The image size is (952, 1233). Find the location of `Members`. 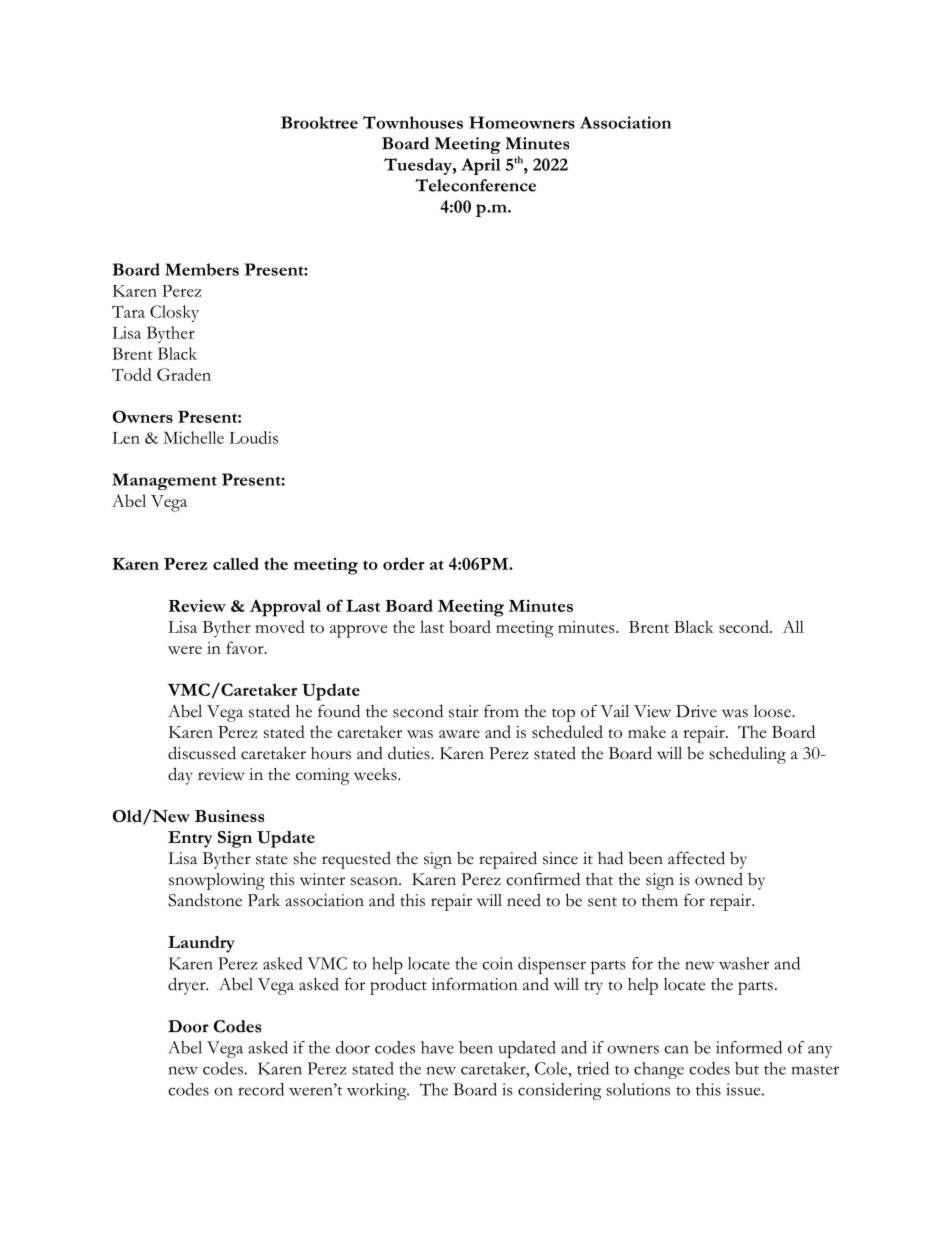

Members is located at coordinates (202, 269).
